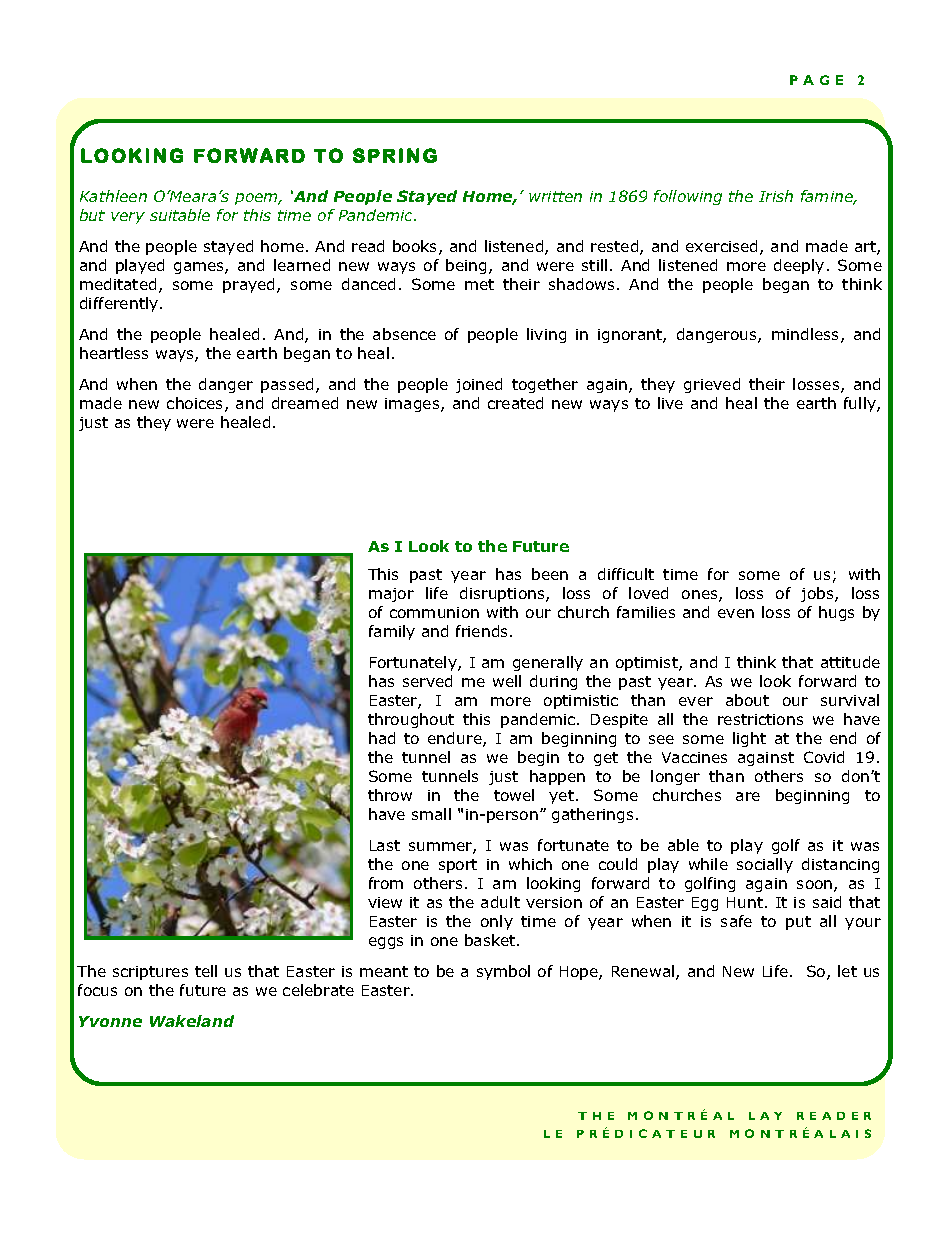 The height and width of the document is (1233, 952). What do you see at coordinates (206, 971) in the document?
I see `tell` at bounding box center [206, 971].
